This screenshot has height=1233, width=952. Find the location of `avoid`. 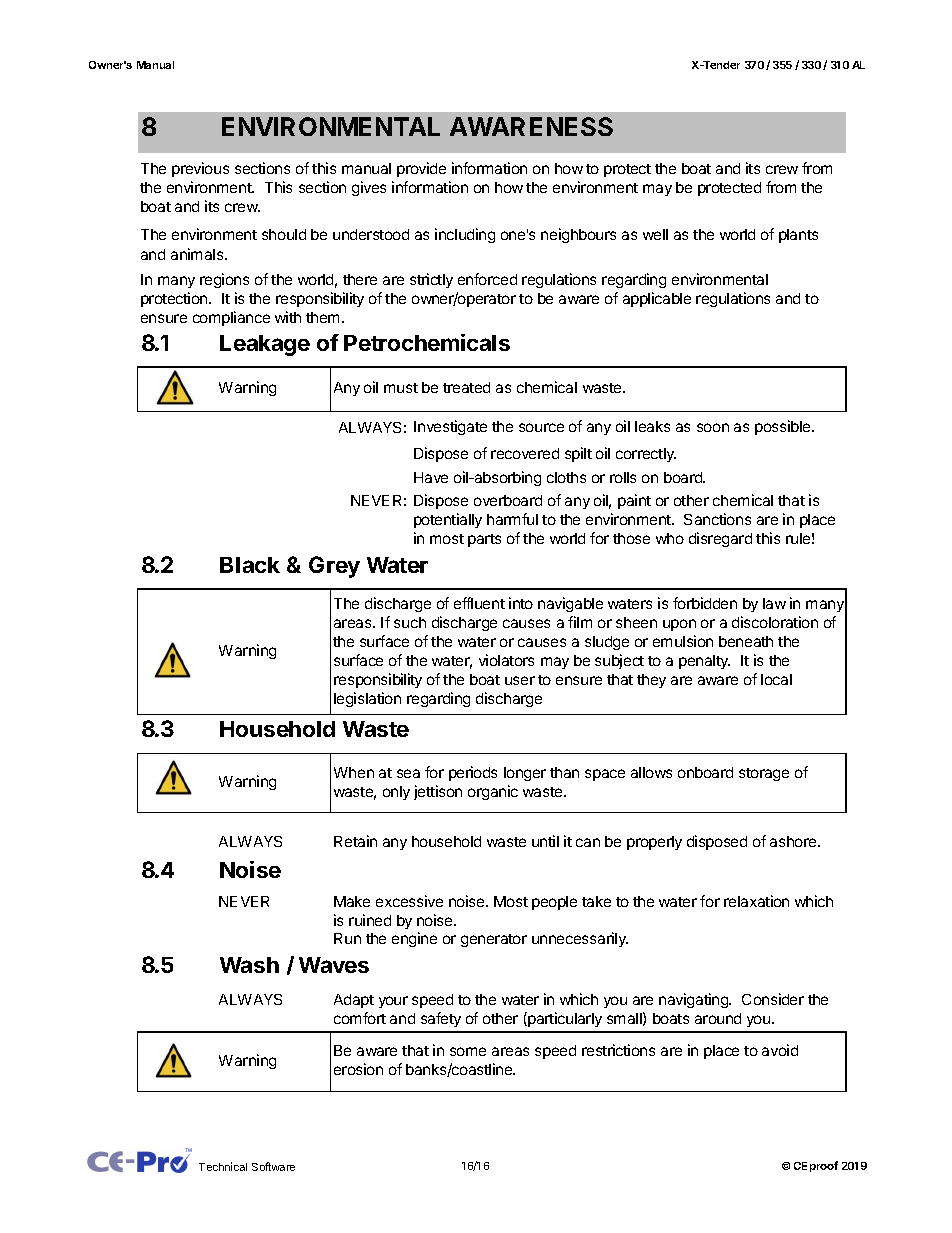

avoid is located at coordinates (780, 1050).
